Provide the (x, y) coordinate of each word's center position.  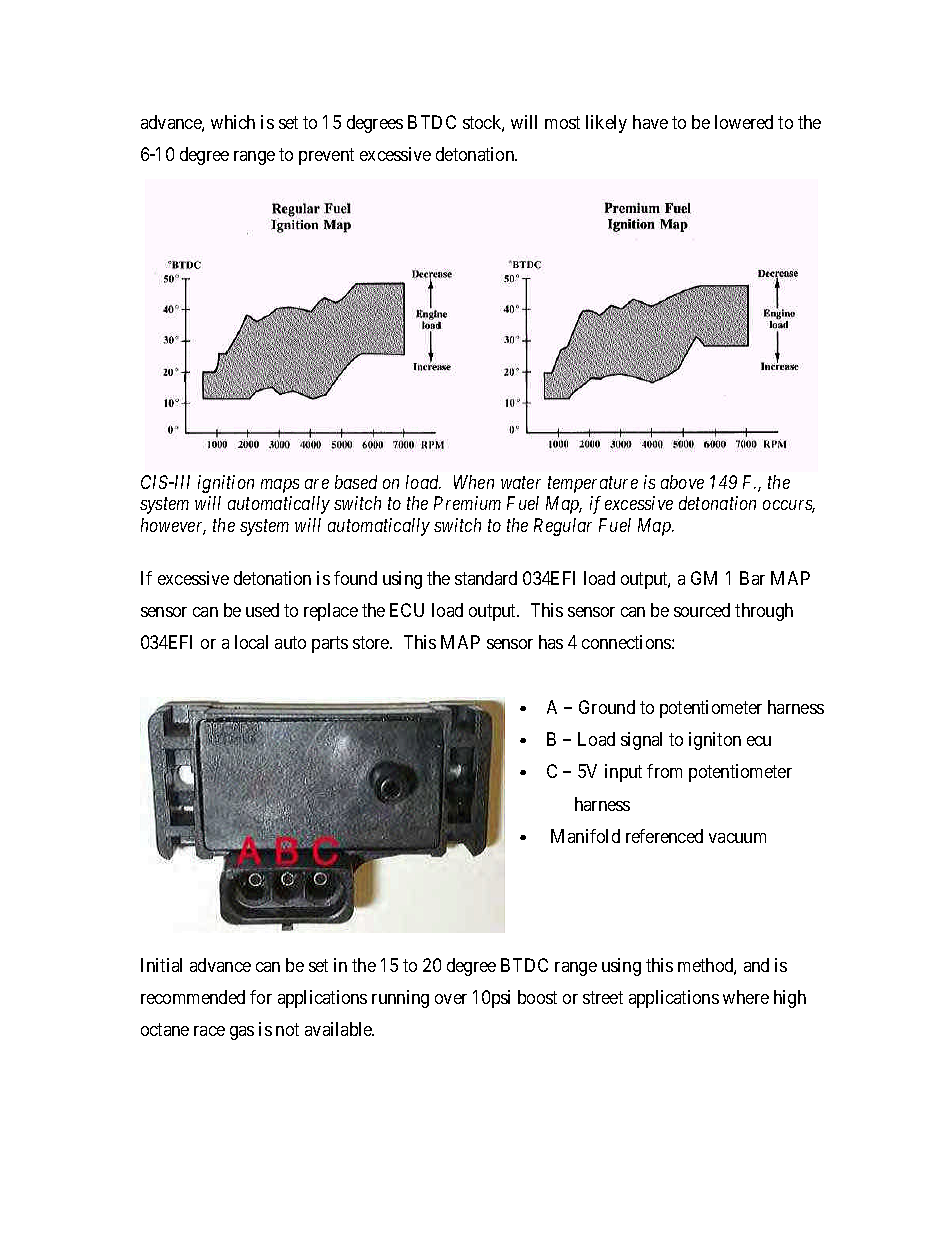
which (233, 122)
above (682, 482)
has (551, 642)
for (261, 997)
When (474, 482)
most (562, 122)
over (451, 999)
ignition (226, 484)
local (251, 642)
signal (641, 741)
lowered (744, 122)
